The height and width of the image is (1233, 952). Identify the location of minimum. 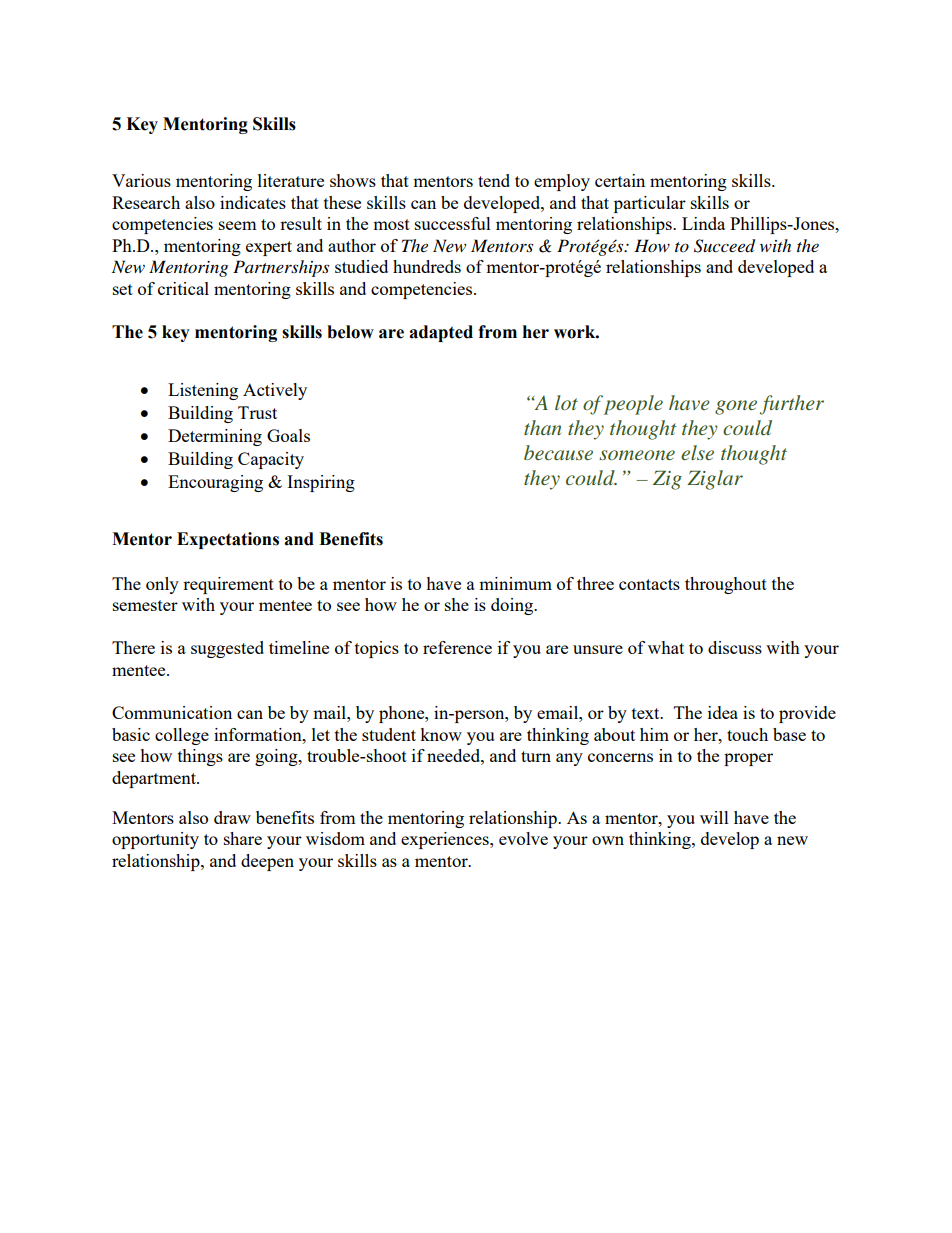
(515, 583).
